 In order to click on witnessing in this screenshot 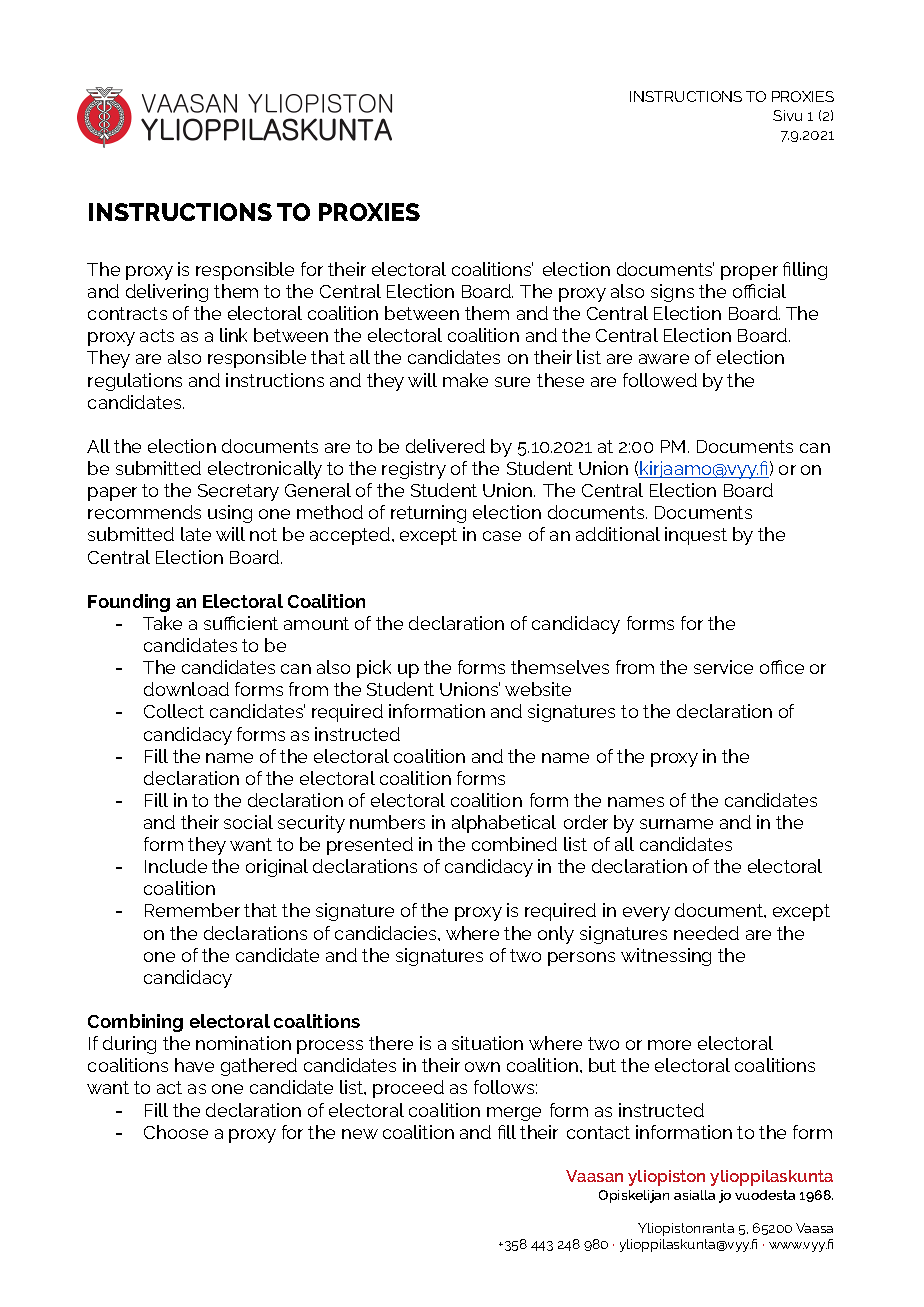, I will do `click(666, 957)`.
